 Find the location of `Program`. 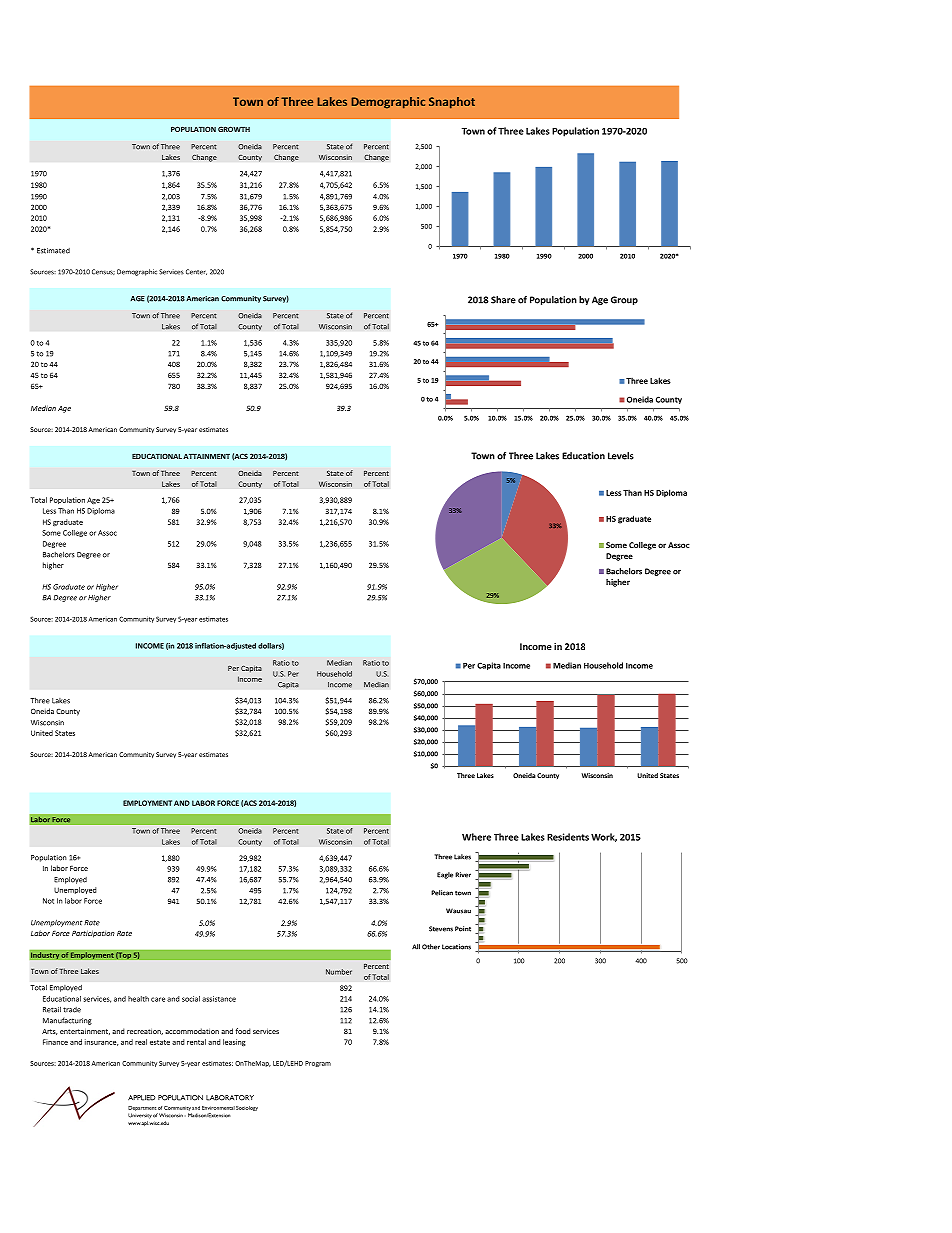

Program is located at coordinates (318, 1064).
